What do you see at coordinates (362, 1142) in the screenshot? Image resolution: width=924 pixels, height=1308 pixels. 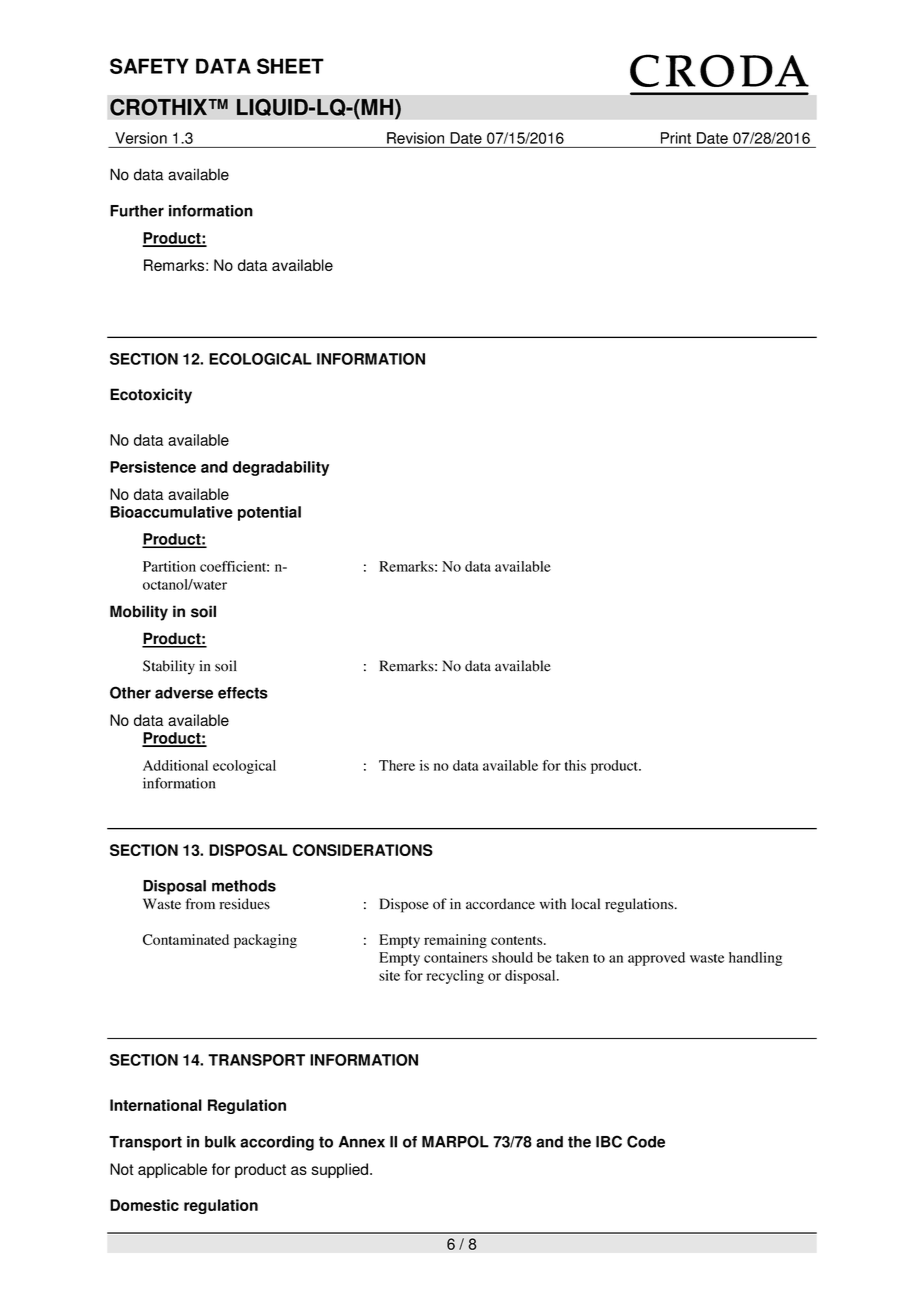 I see `Annex` at bounding box center [362, 1142].
